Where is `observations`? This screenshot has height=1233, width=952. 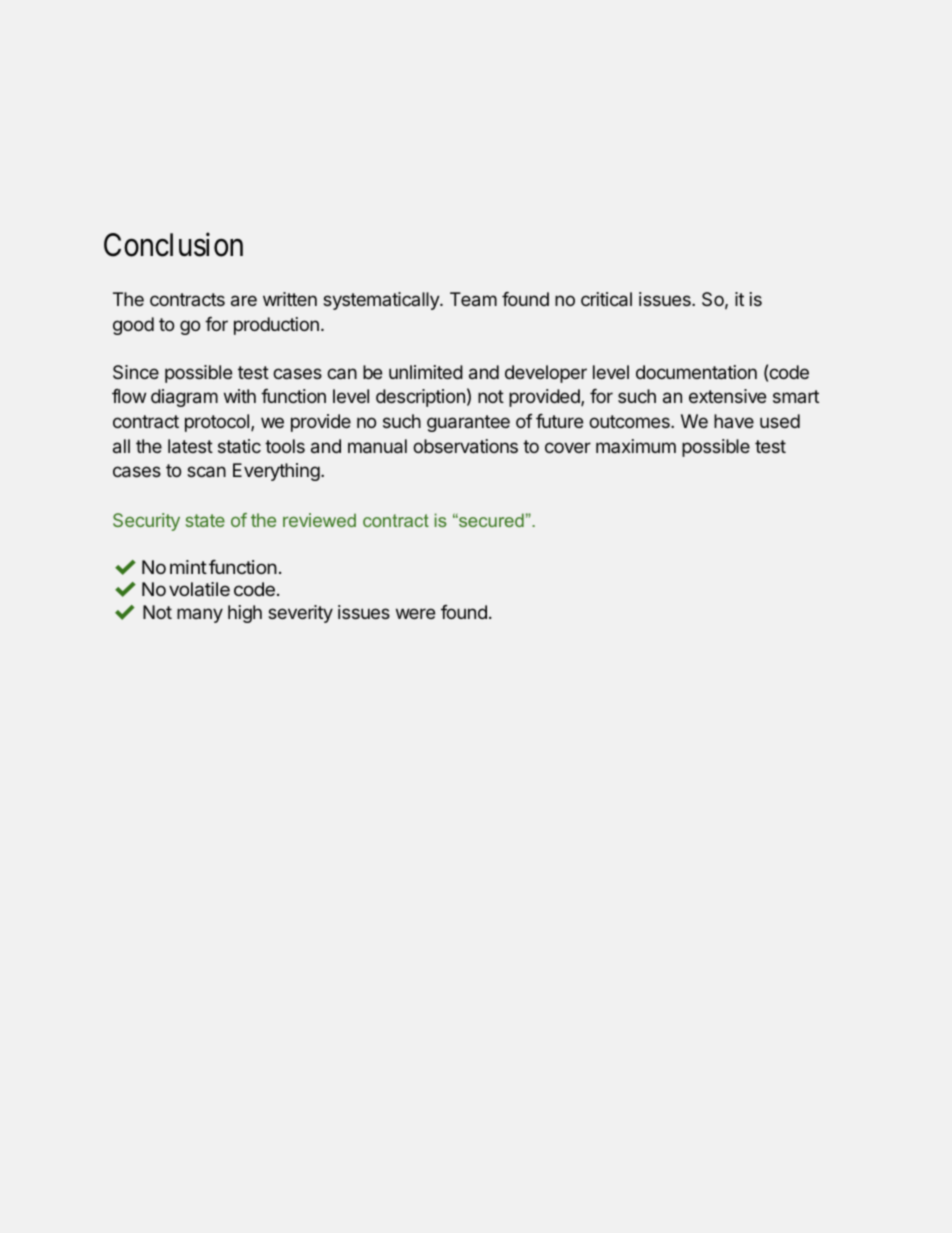
observations is located at coordinates (465, 446).
